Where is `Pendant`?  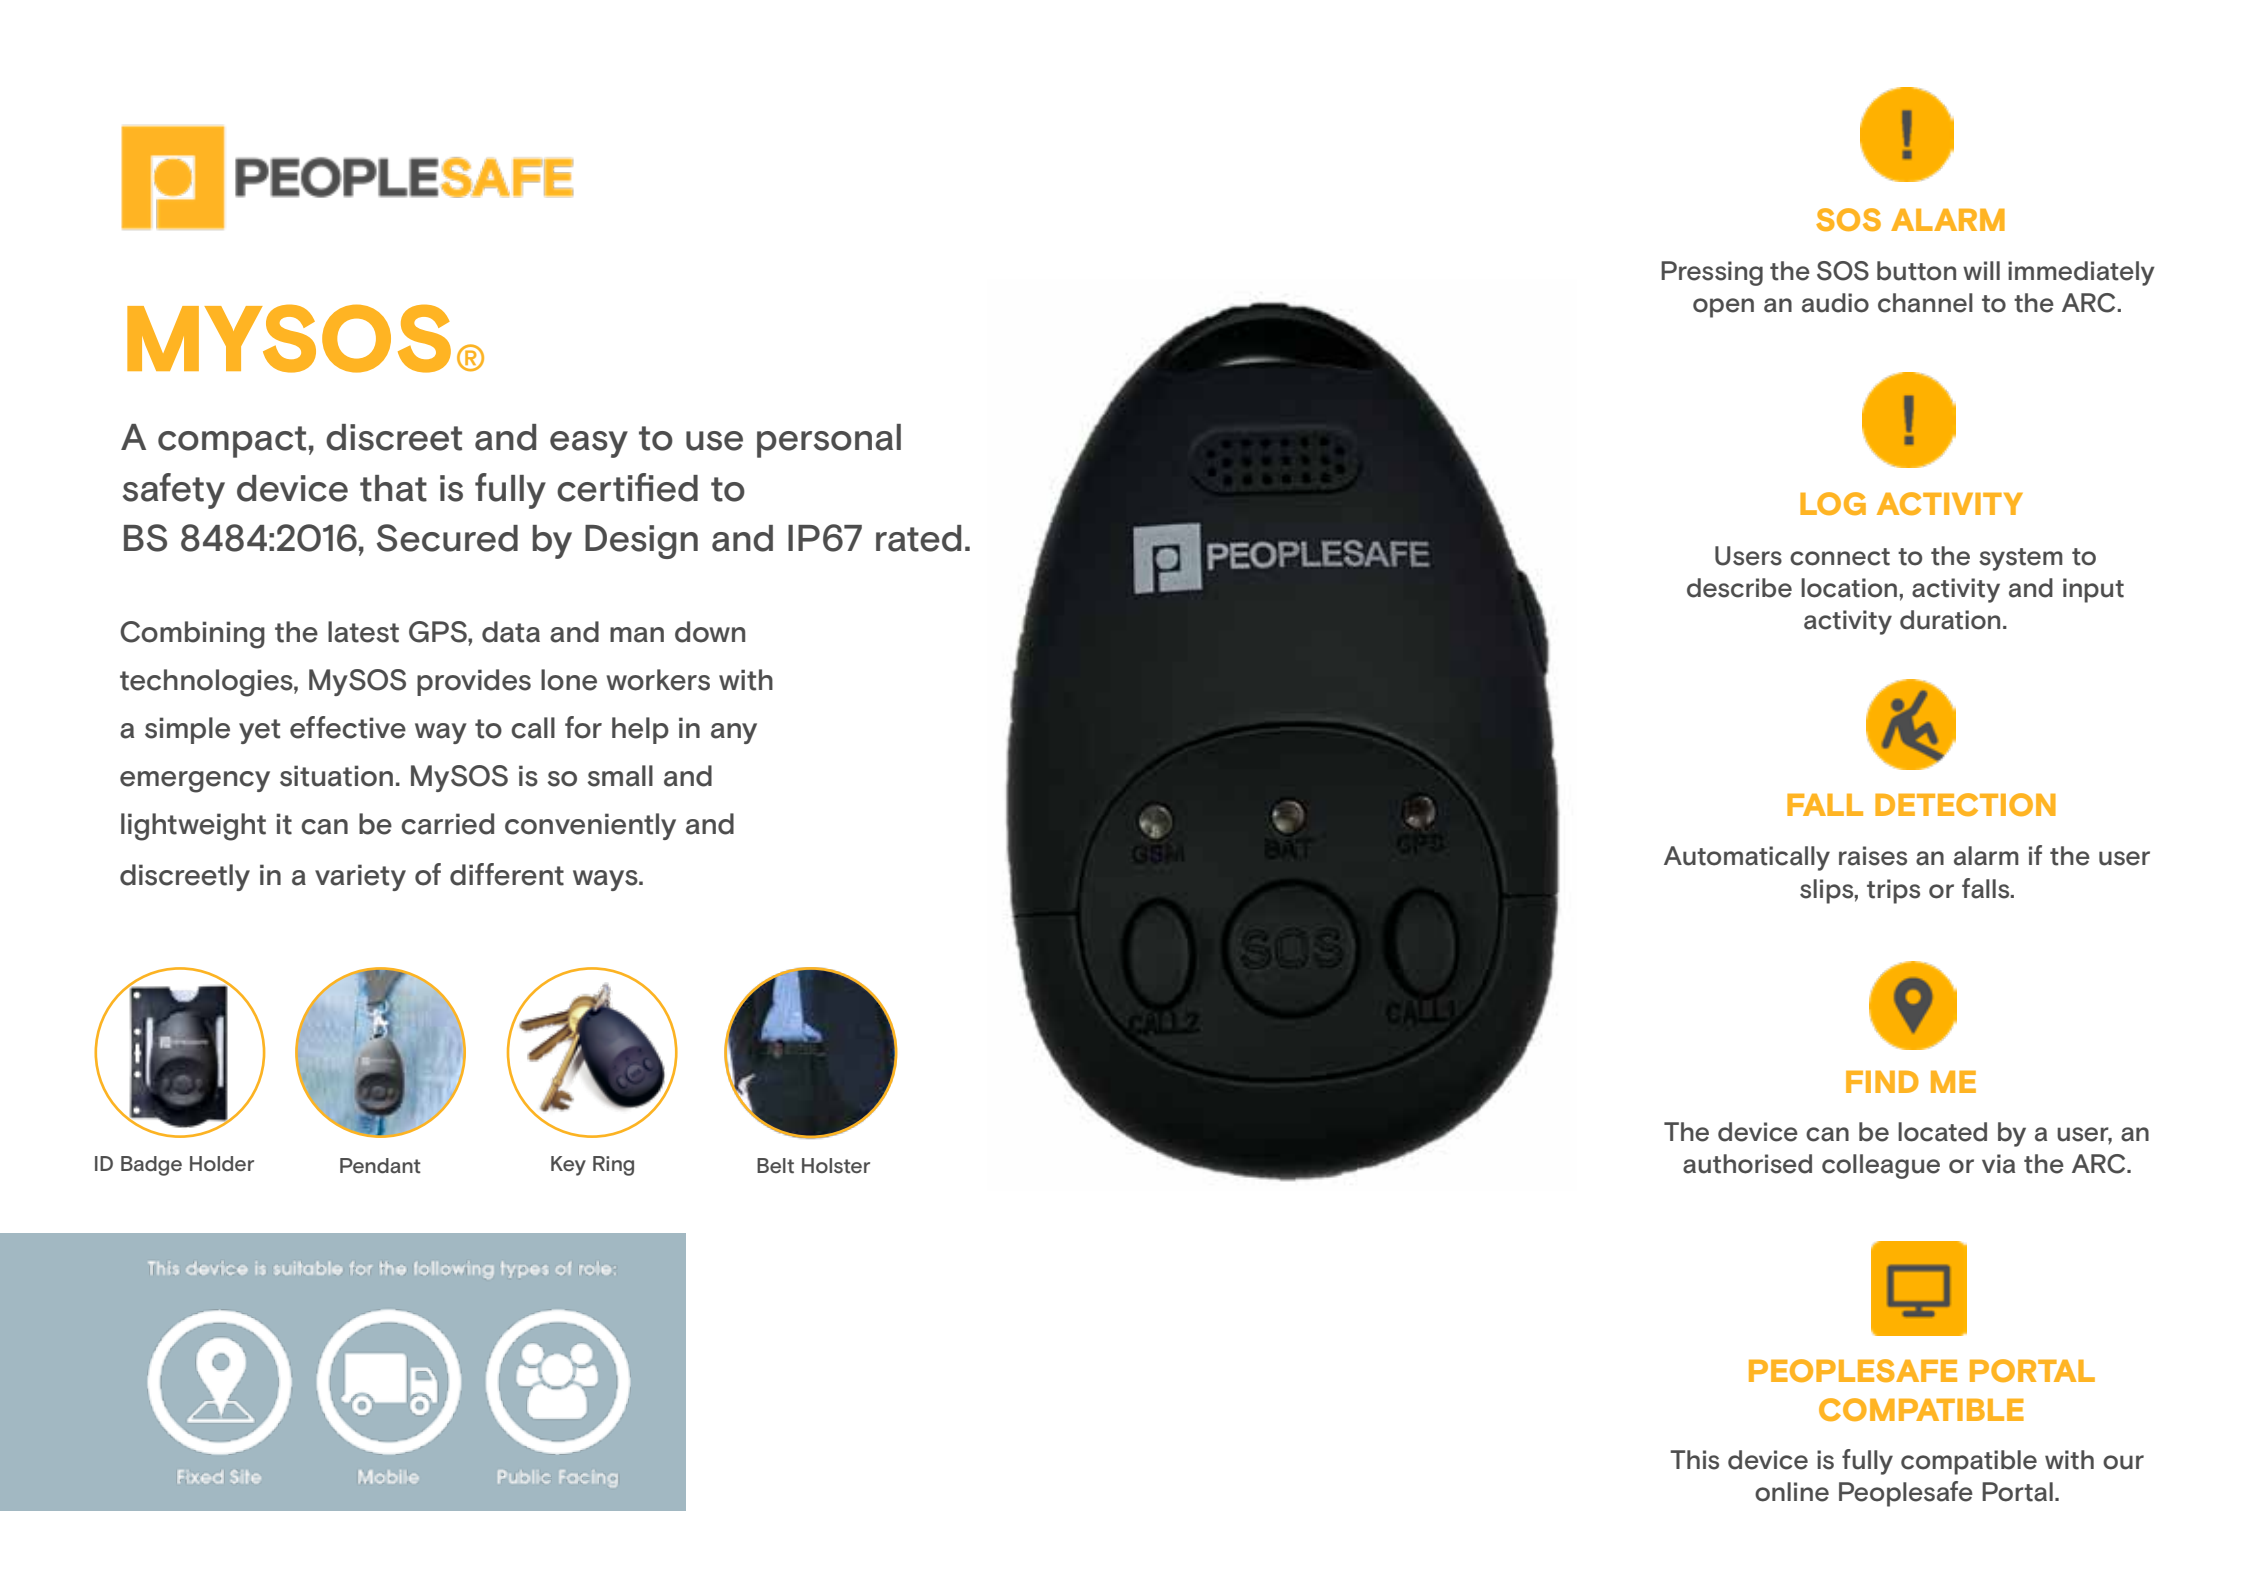 Pendant is located at coordinates (380, 1166).
